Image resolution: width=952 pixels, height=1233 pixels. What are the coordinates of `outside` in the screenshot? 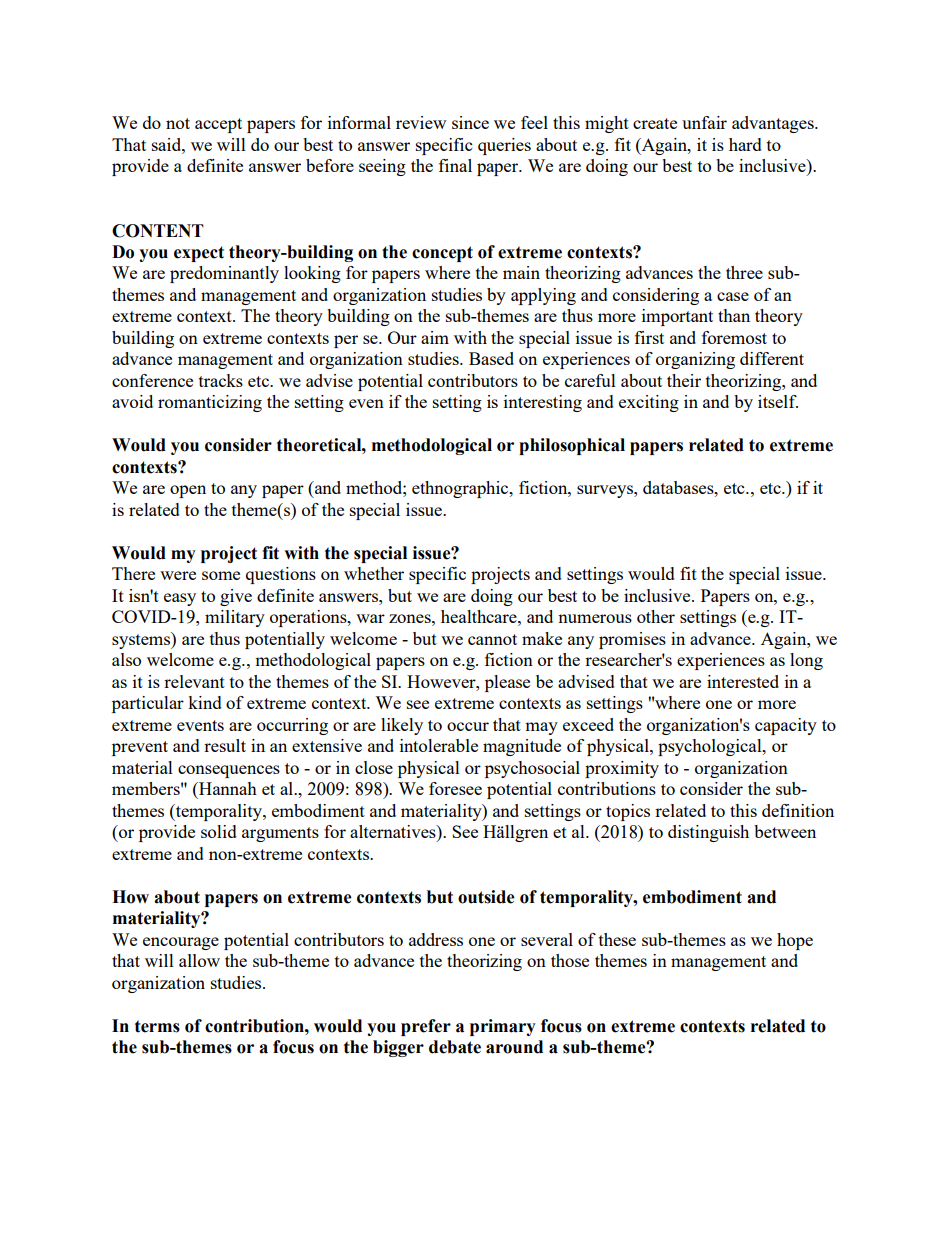 It's located at (486, 897).
